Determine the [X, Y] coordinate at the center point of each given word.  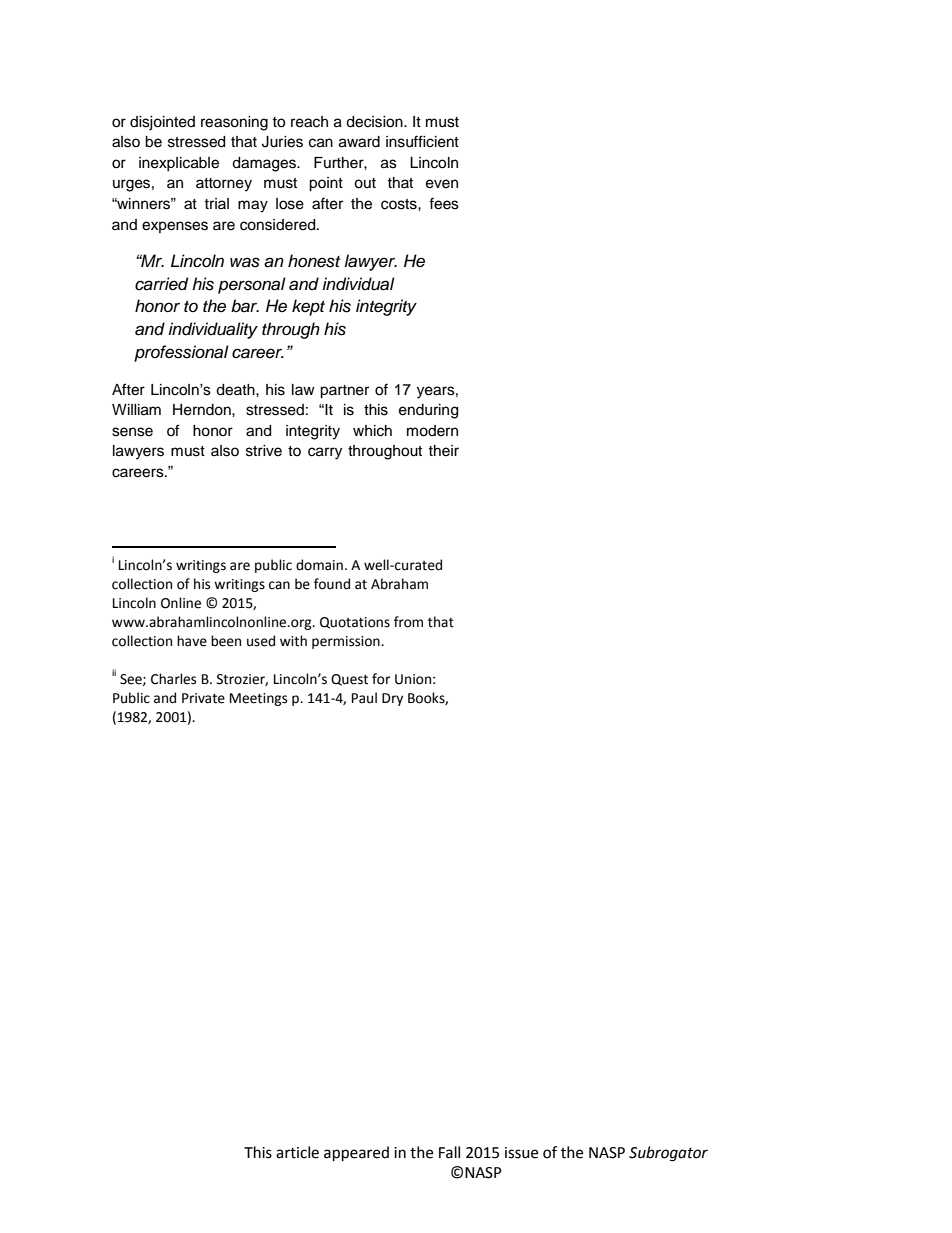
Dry [392, 699]
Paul [364, 698]
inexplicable [179, 164]
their [443, 451]
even [442, 184]
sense [132, 432]
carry [325, 453]
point [326, 184]
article [297, 1152]
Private [203, 698]
